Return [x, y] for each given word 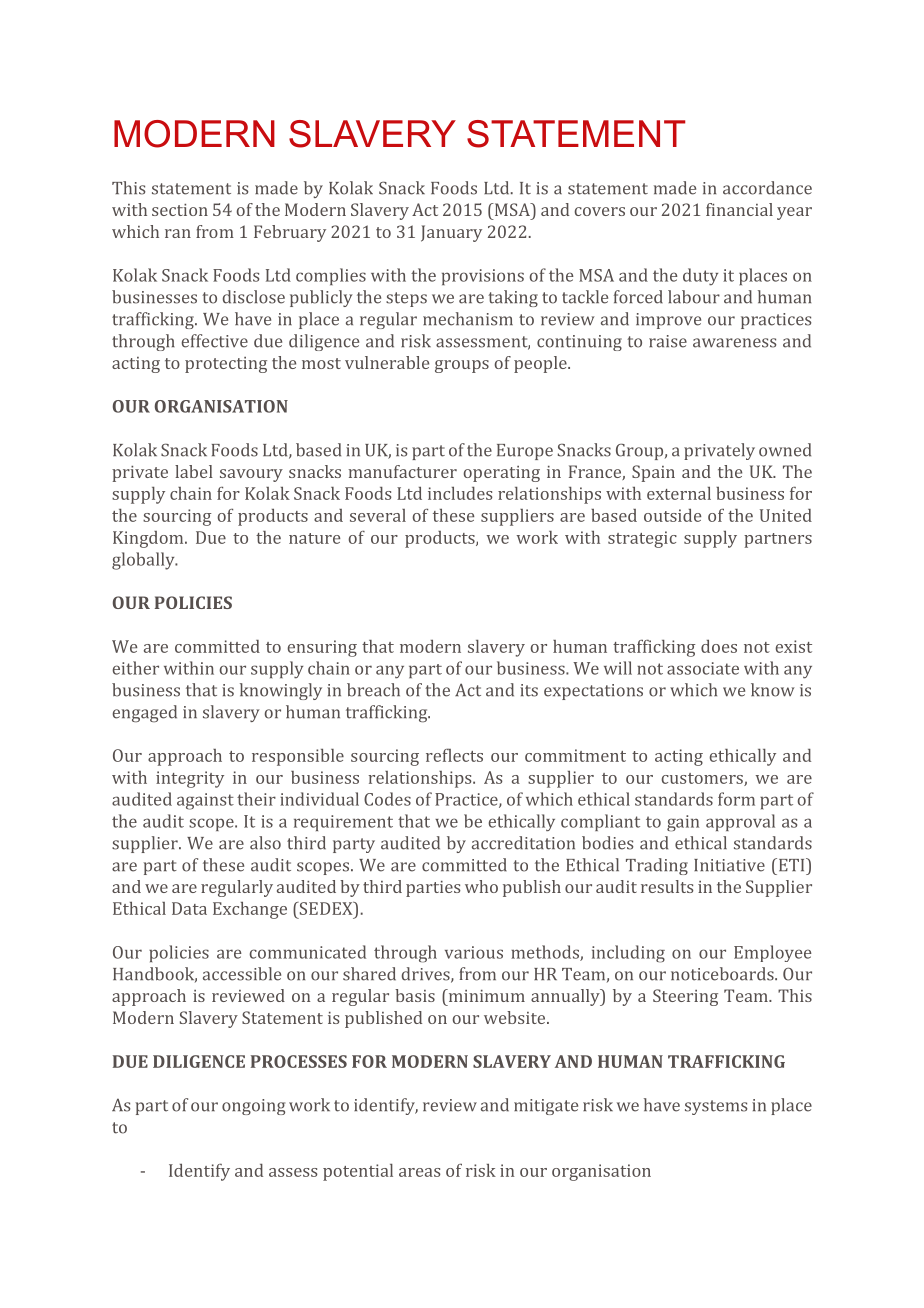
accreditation [523, 843]
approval [740, 822]
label [194, 471]
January [451, 233]
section [180, 210]
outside [672, 515]
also [265, 843]
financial [739, 209]
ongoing [253, 1107]
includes [460, 493]
